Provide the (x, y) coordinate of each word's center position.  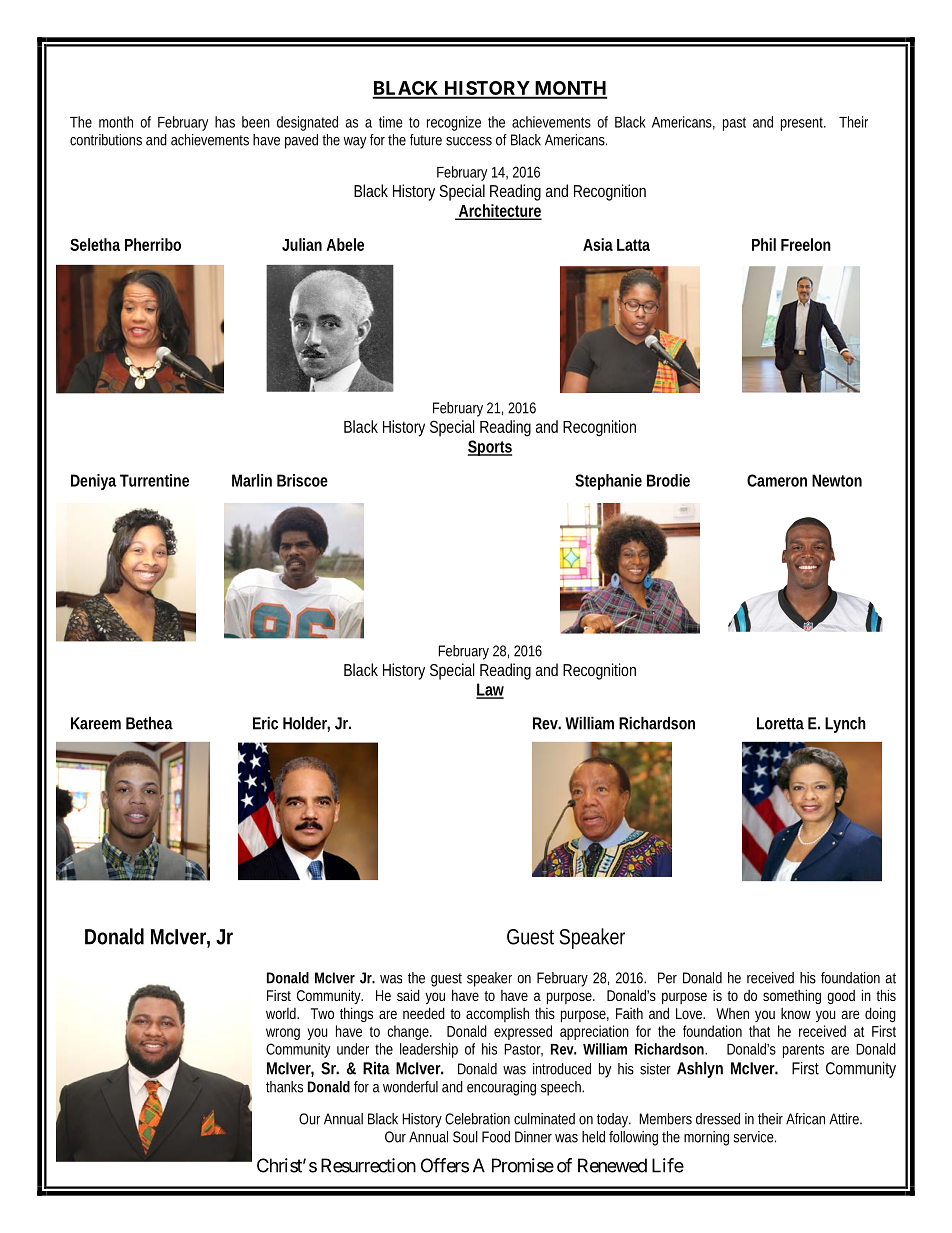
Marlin (252, 480)
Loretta (780, 723)
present (803, 124)
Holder (306, 724)
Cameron (777, 480)
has (225, 122)
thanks (284, 1087)
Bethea (149, 723)
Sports (490, 448)
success (469, 141)
